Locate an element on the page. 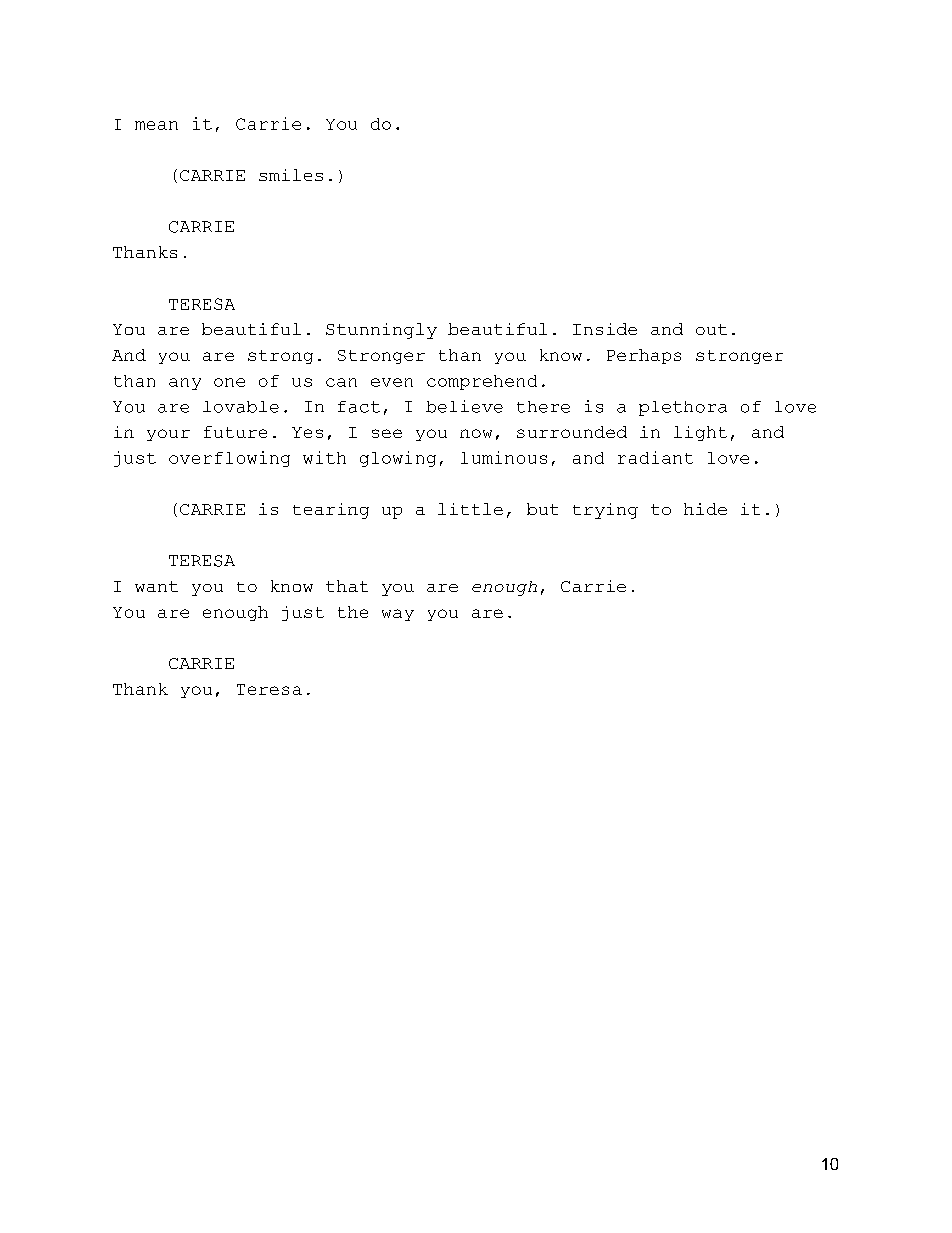 Image resolution: width=952 pixels, height=1233 pixels. mean is located at coordinates (156, 125).
